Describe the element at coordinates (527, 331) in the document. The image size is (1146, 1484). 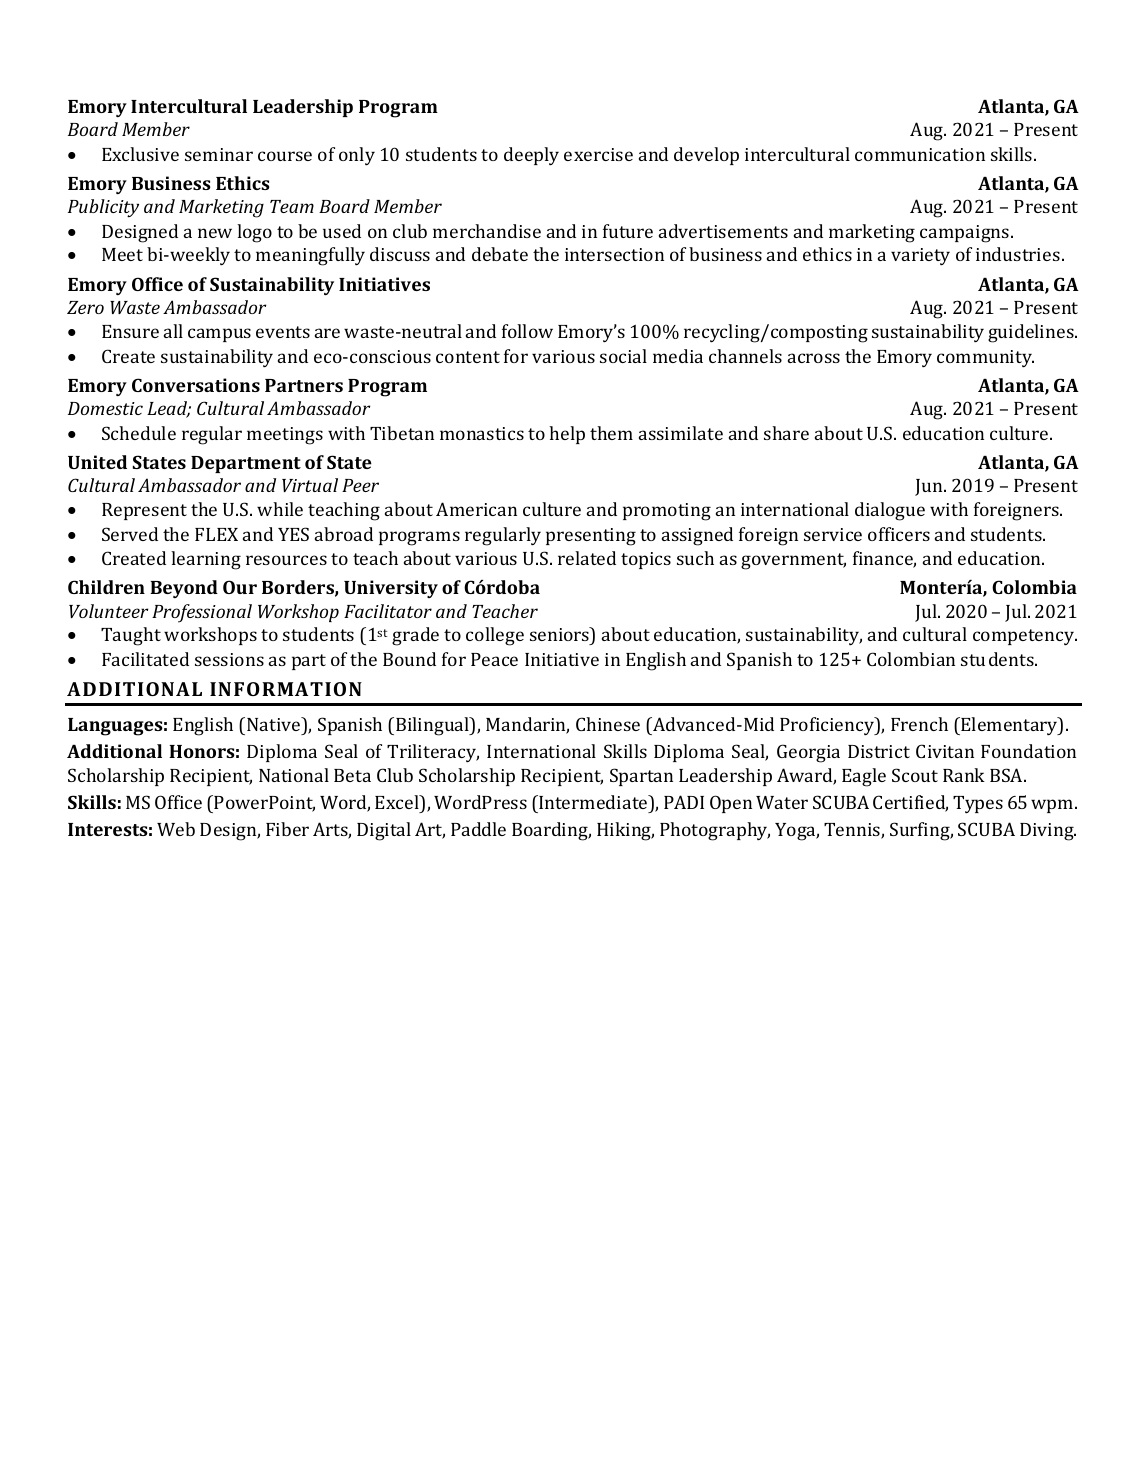
I see `follow` at that location.
